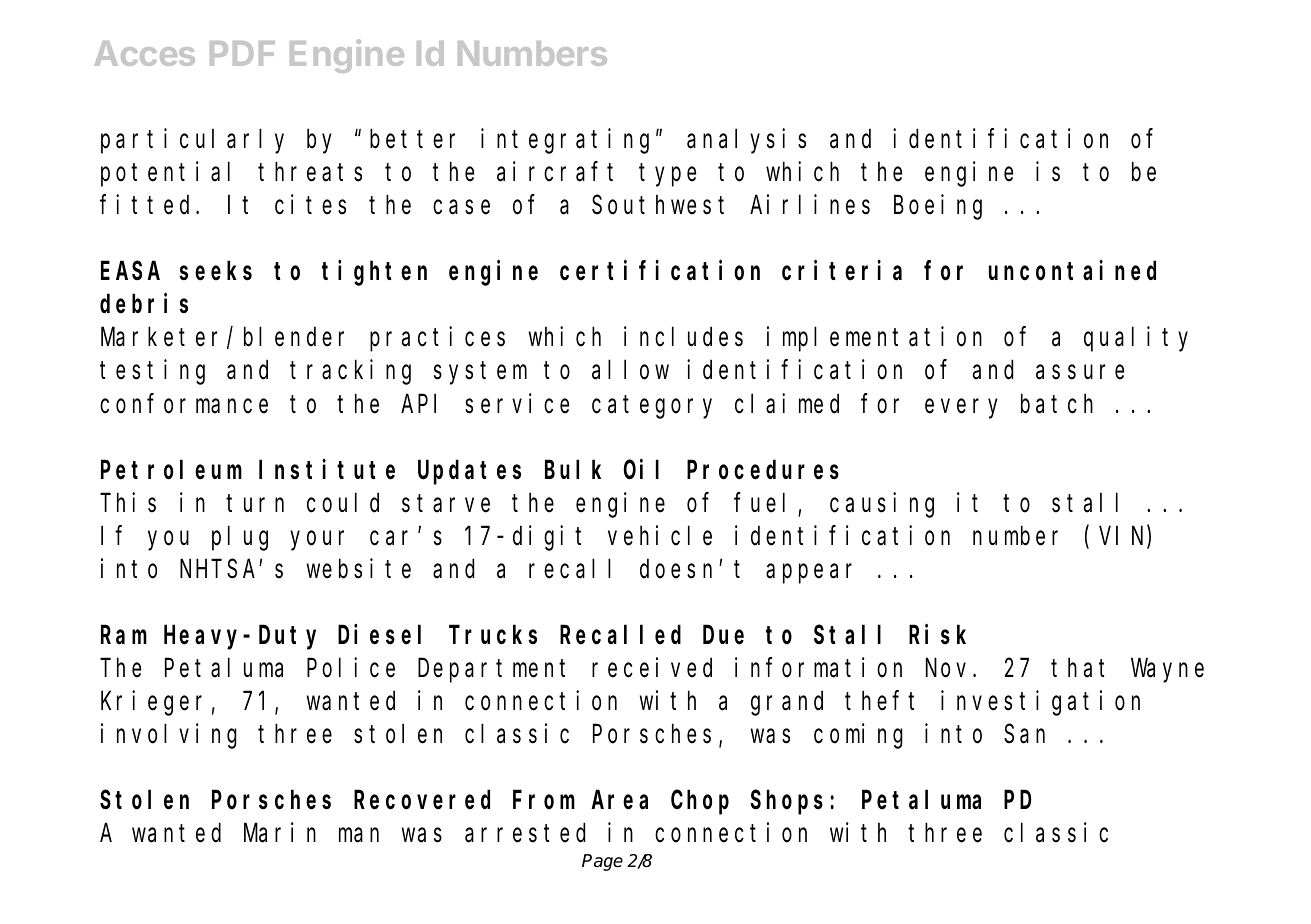 Image resolution: width=1311 pixels, height=924 pixels. I want to click on PDF, so click(242, 53).
